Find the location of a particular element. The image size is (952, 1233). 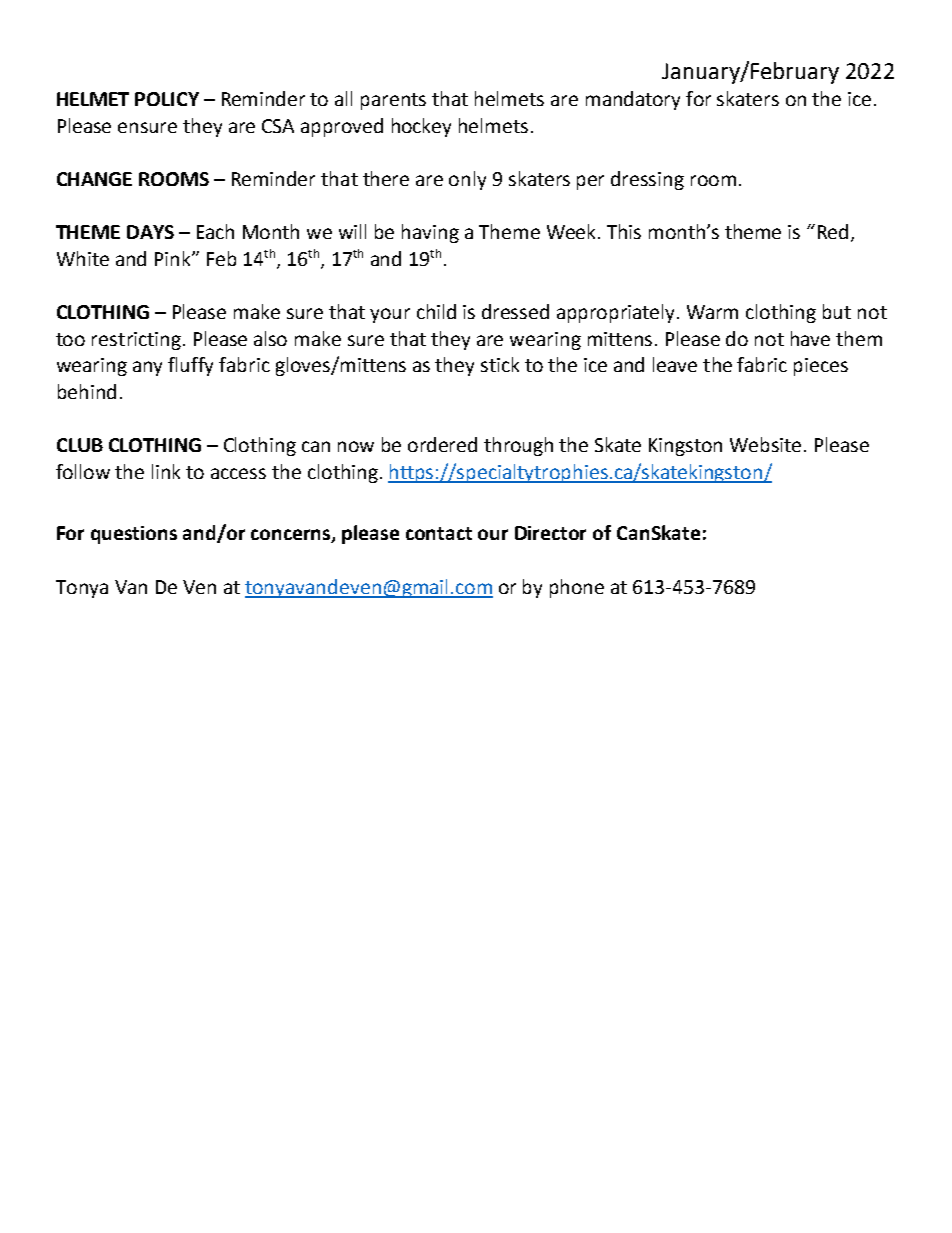

having is located at coordinates (430, 233).
